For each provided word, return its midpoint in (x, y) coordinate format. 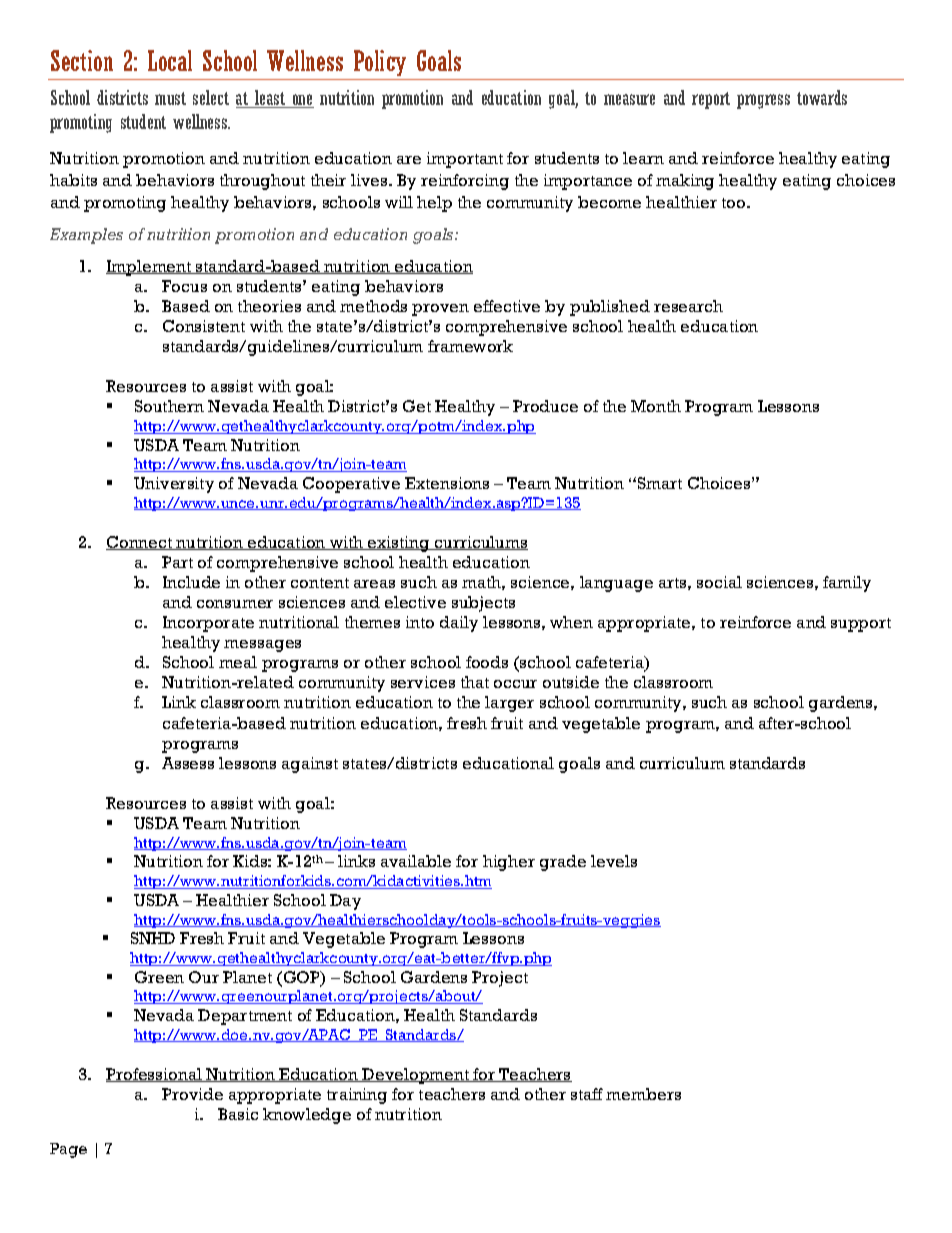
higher (509, 863)
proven (440, 310)
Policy (380, 63)
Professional (155, 1075)
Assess (188, 763)
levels (614, 861)
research (688, 306)
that (475, 682)
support (861, 625)
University (174, 485)
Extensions (447, 483)
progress (763, 101)
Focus (184, 286)
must (170, 98)
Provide (192, 1094)
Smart (660, 483)
